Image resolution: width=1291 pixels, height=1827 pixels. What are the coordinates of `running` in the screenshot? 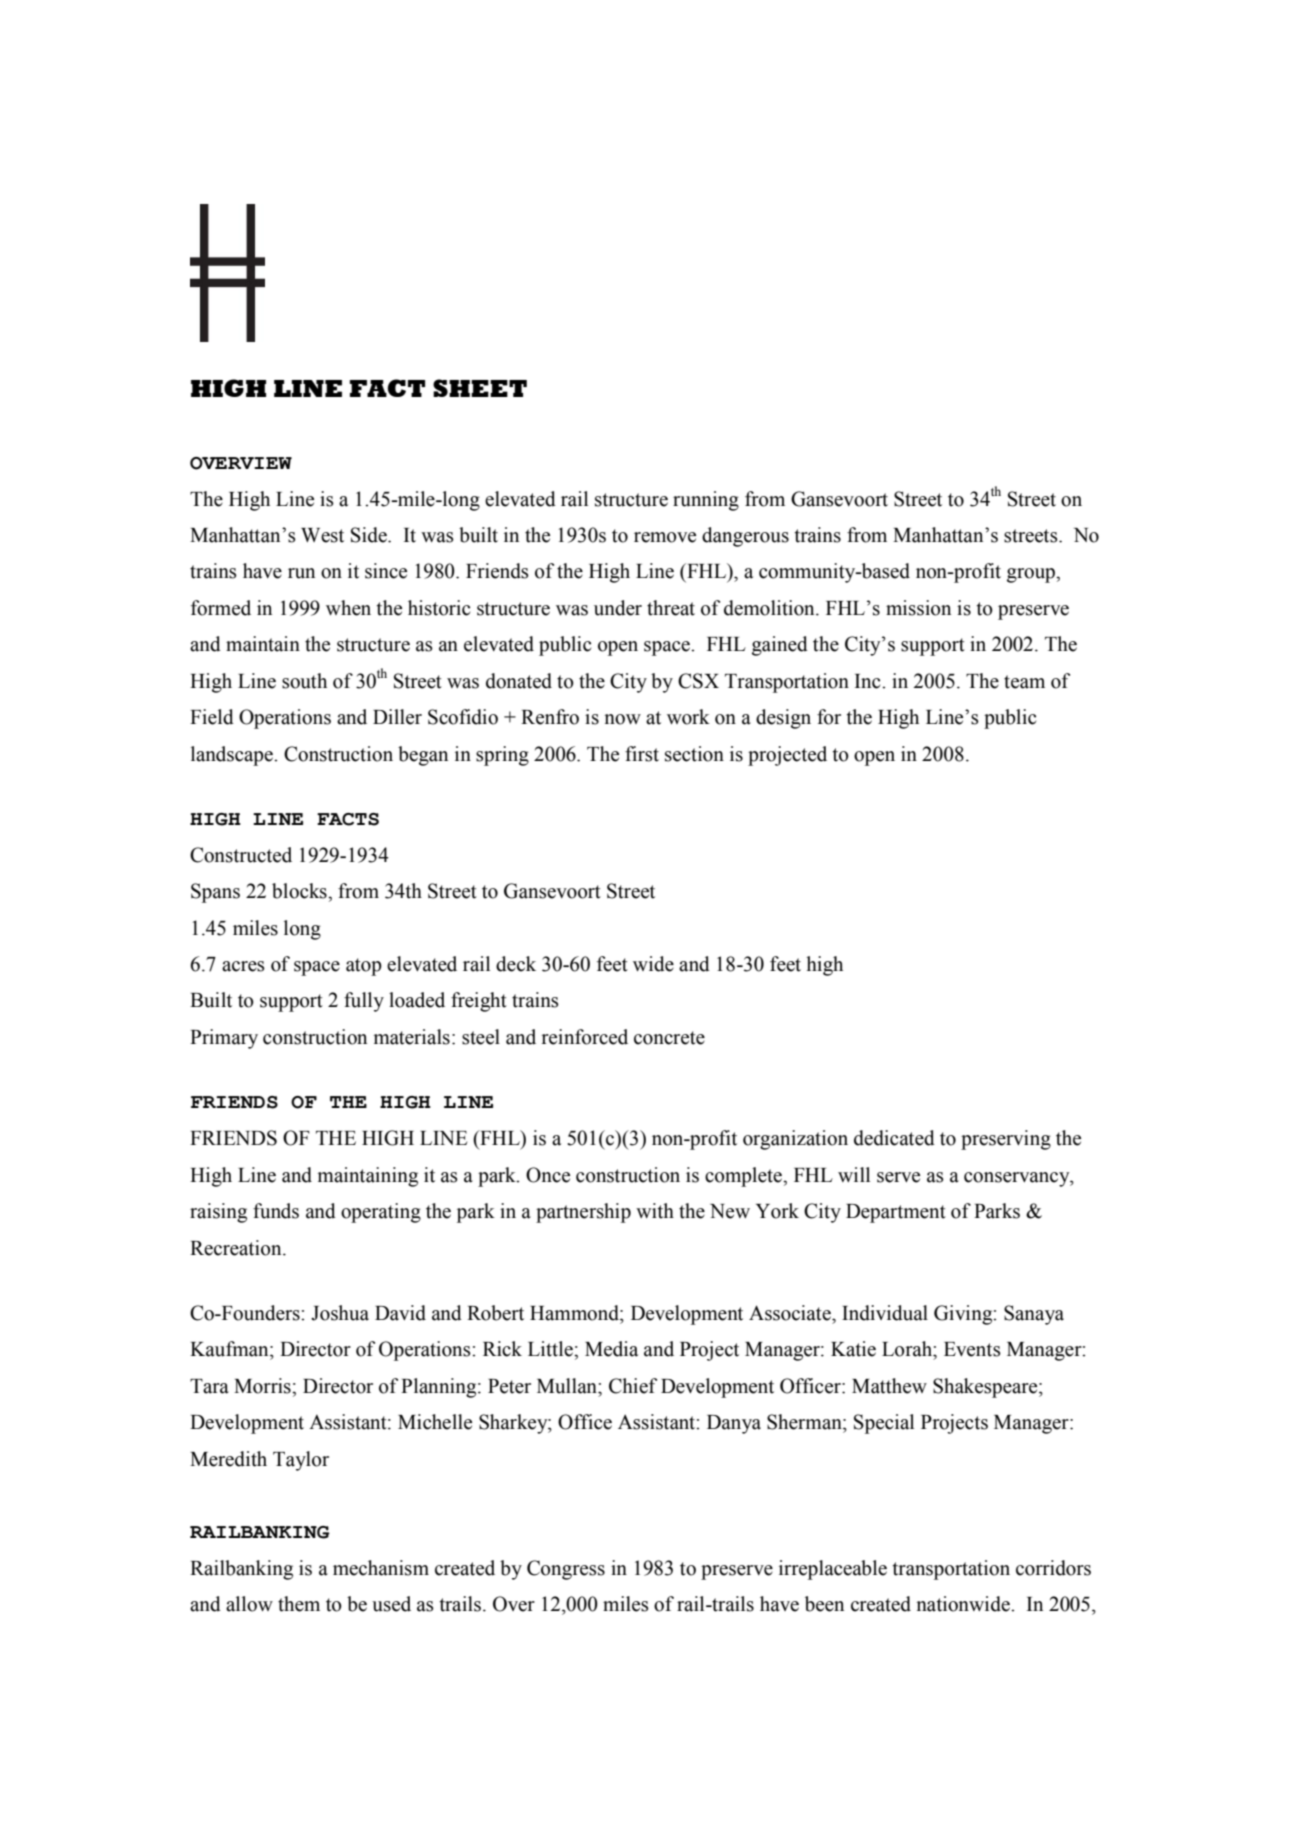 It's located at (706, 501).
